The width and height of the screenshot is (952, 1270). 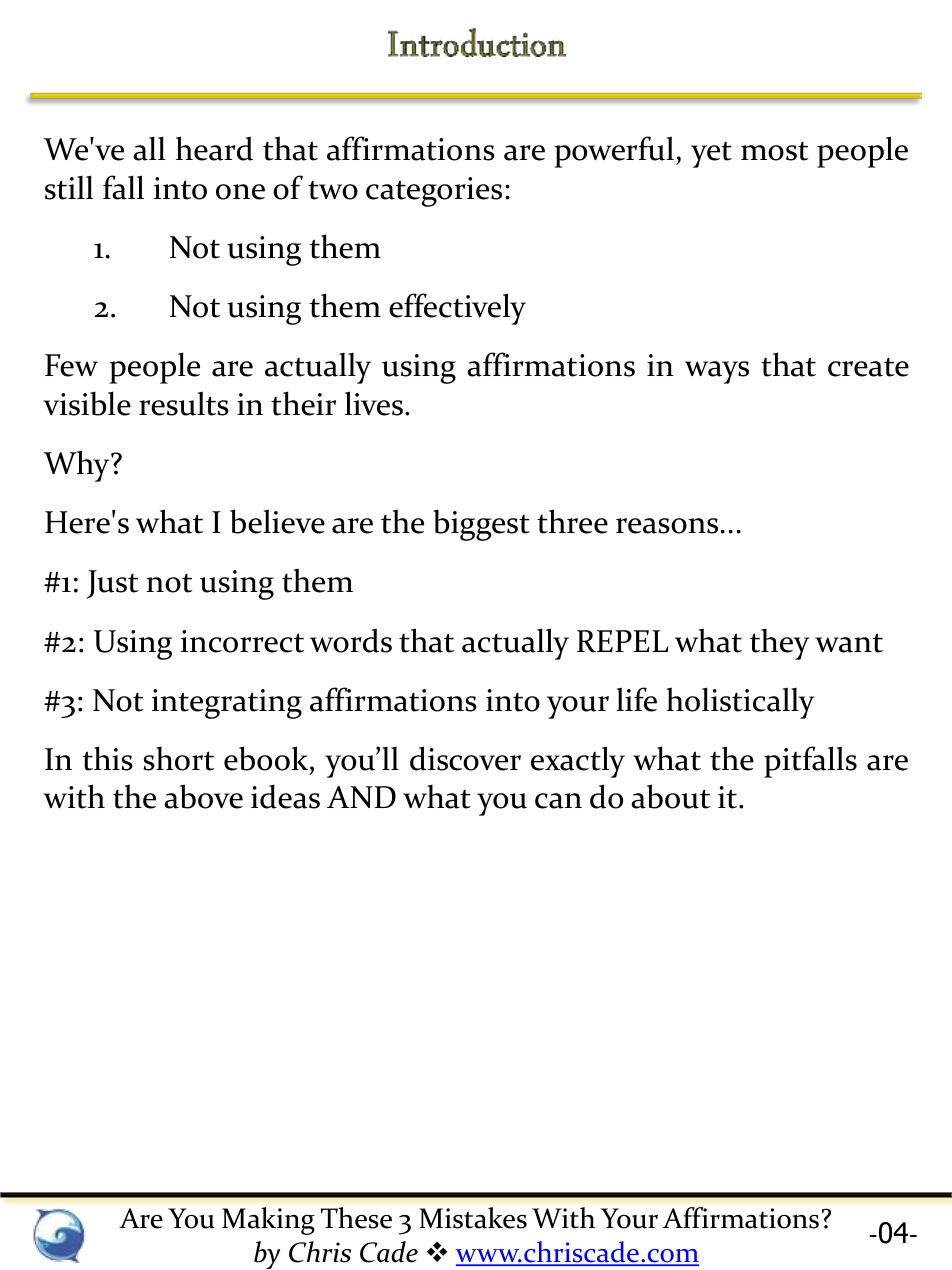 I want to click on about, so click(x=670, y=796).
